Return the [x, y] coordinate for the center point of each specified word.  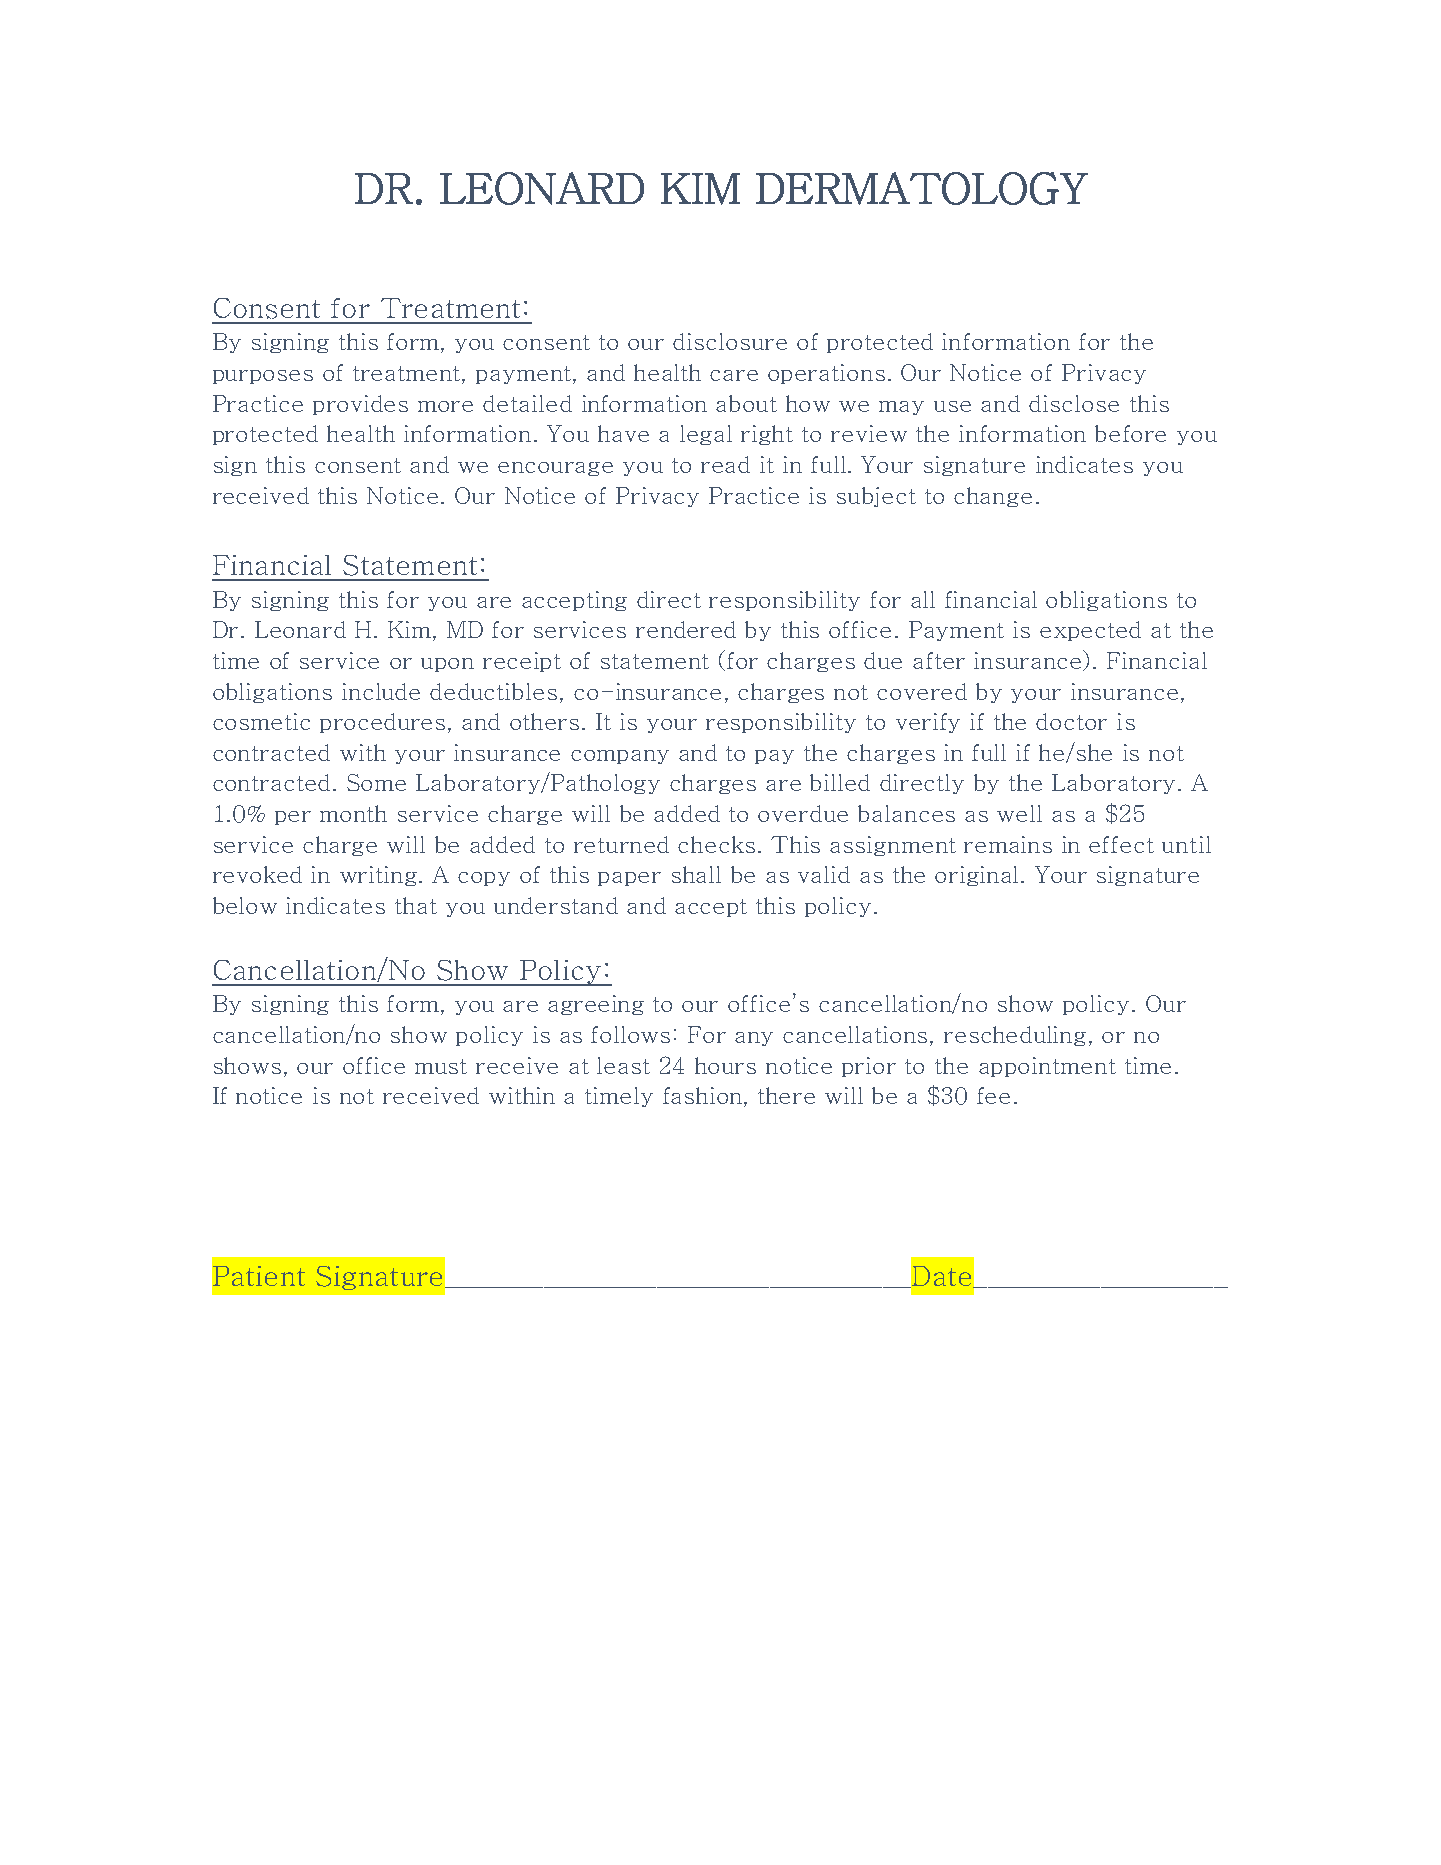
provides [360, 405]
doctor [1071, 721]
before [1130, 433]
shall [696, 874]
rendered [686, 629]
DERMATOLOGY [922, 188]
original [976, 876]
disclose [1074, 403]
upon [447, 665]
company [620, 757]
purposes [263, 377]
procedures [382, 723]
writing [380, 876]
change [993, 497]
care [734, 375]
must [441, 1066]
